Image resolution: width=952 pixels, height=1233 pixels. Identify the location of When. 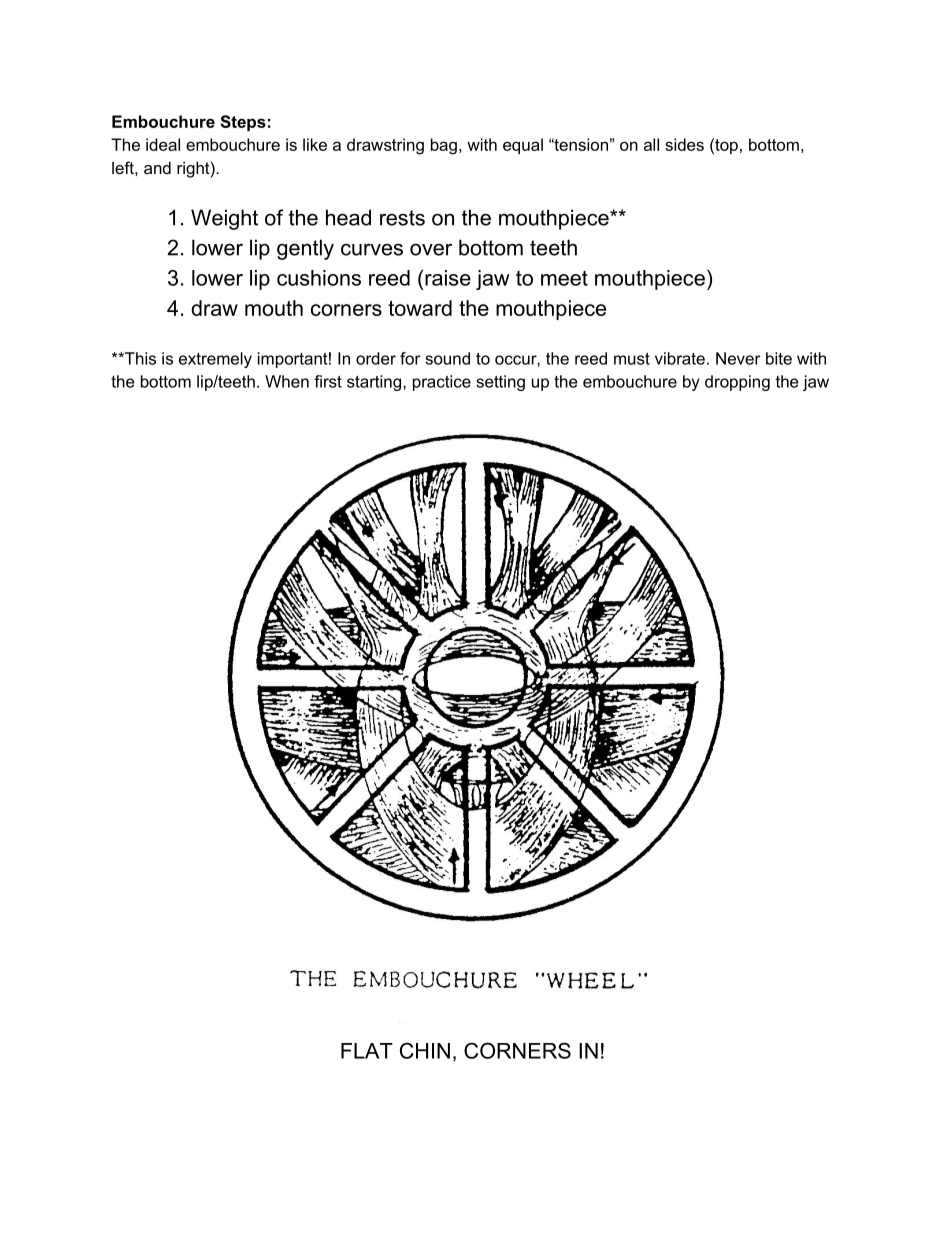
(287, 381).
